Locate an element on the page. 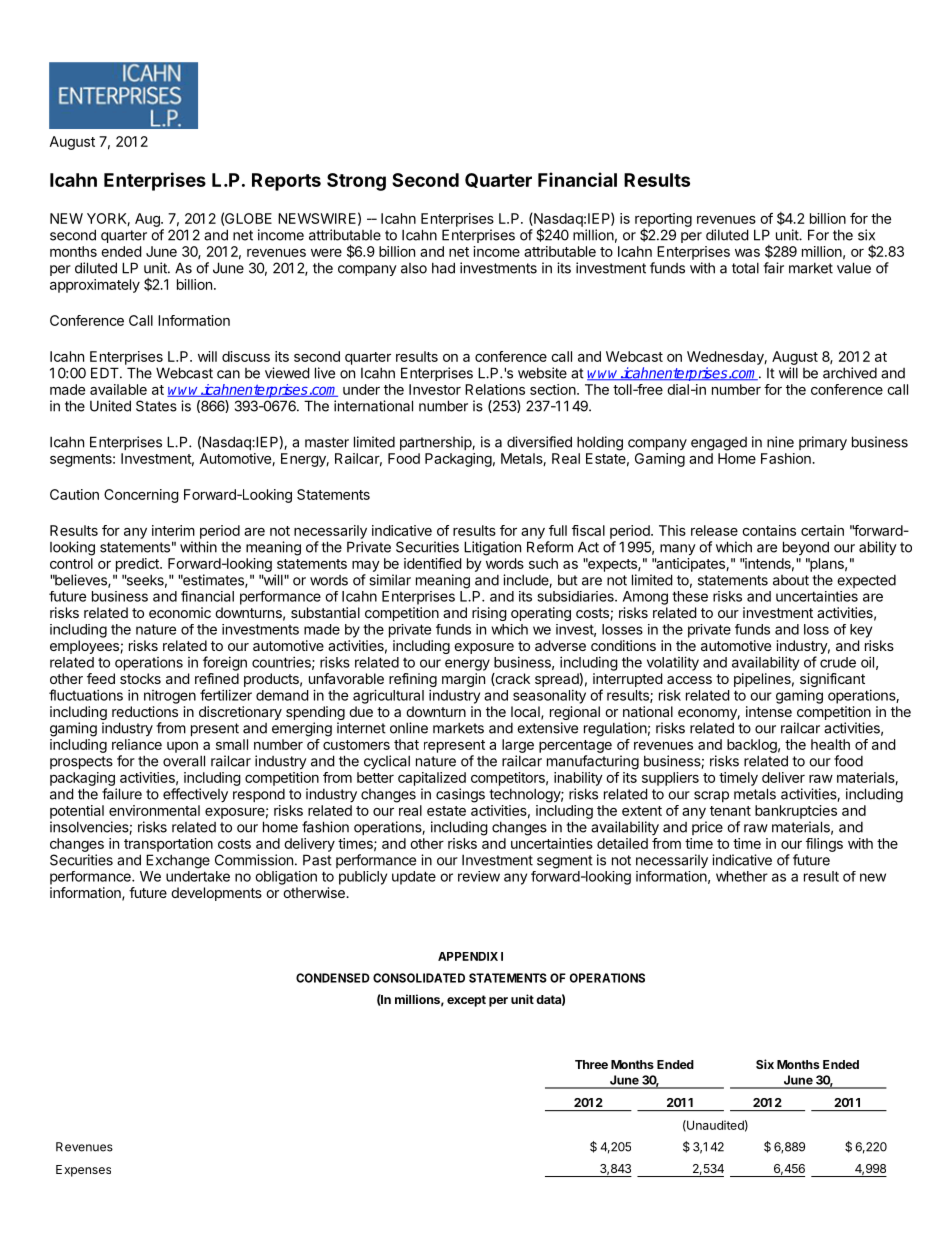 Image resolution: width=952 pixels, height=1233 pixels. Expenses is located at coordinates (83, 1171).
